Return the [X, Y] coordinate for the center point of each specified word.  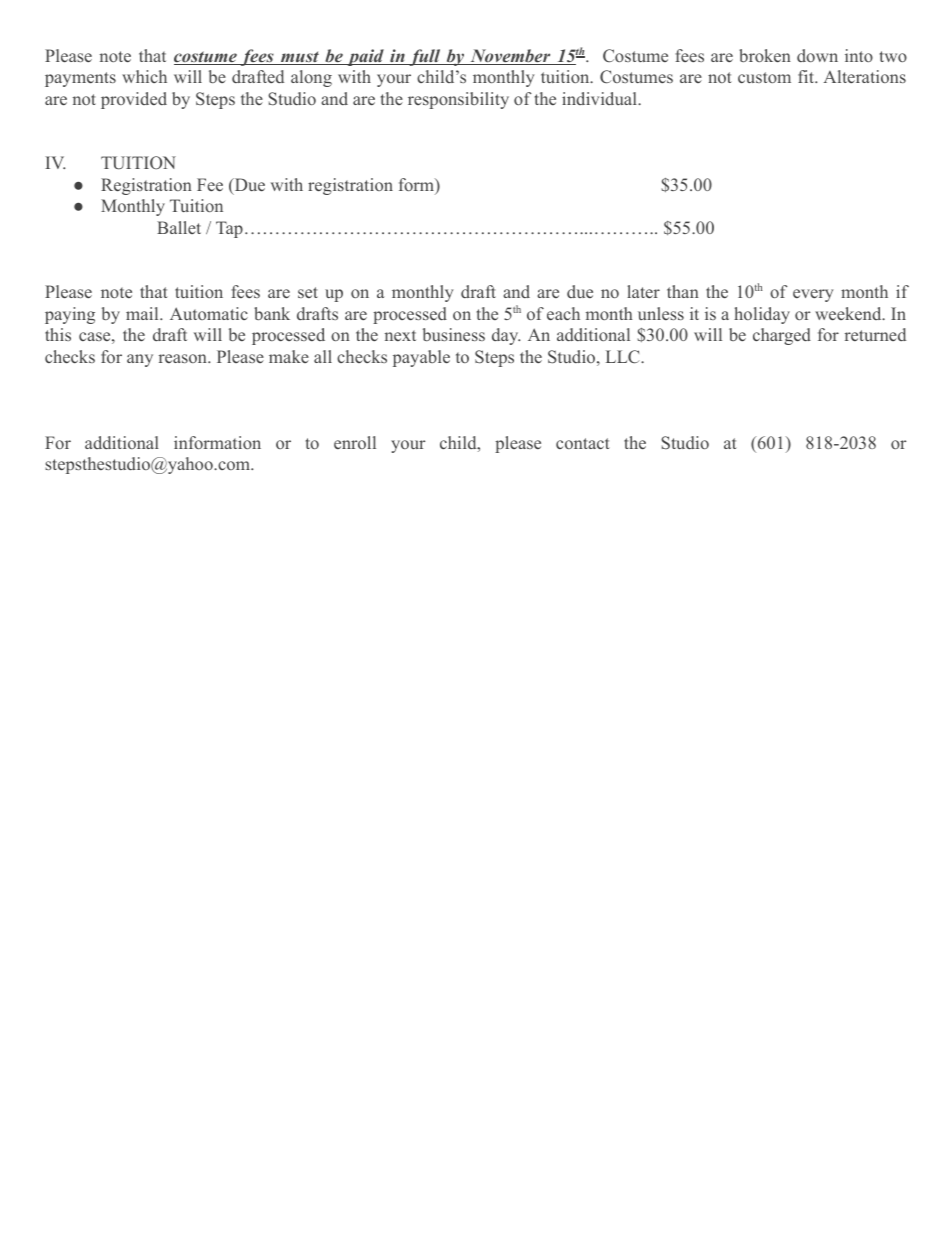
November [510, 57]
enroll [355, 442]
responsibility [458, 100]
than [683, 291]
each [563, 313]
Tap [229, 229]
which [144, 76]
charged [782, 336]
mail [143, 313]
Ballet [179, 227]
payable [421, 358]
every [813, 295]
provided [134, 100]
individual [600, 98]
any [140, 360]
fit [807, 76]
